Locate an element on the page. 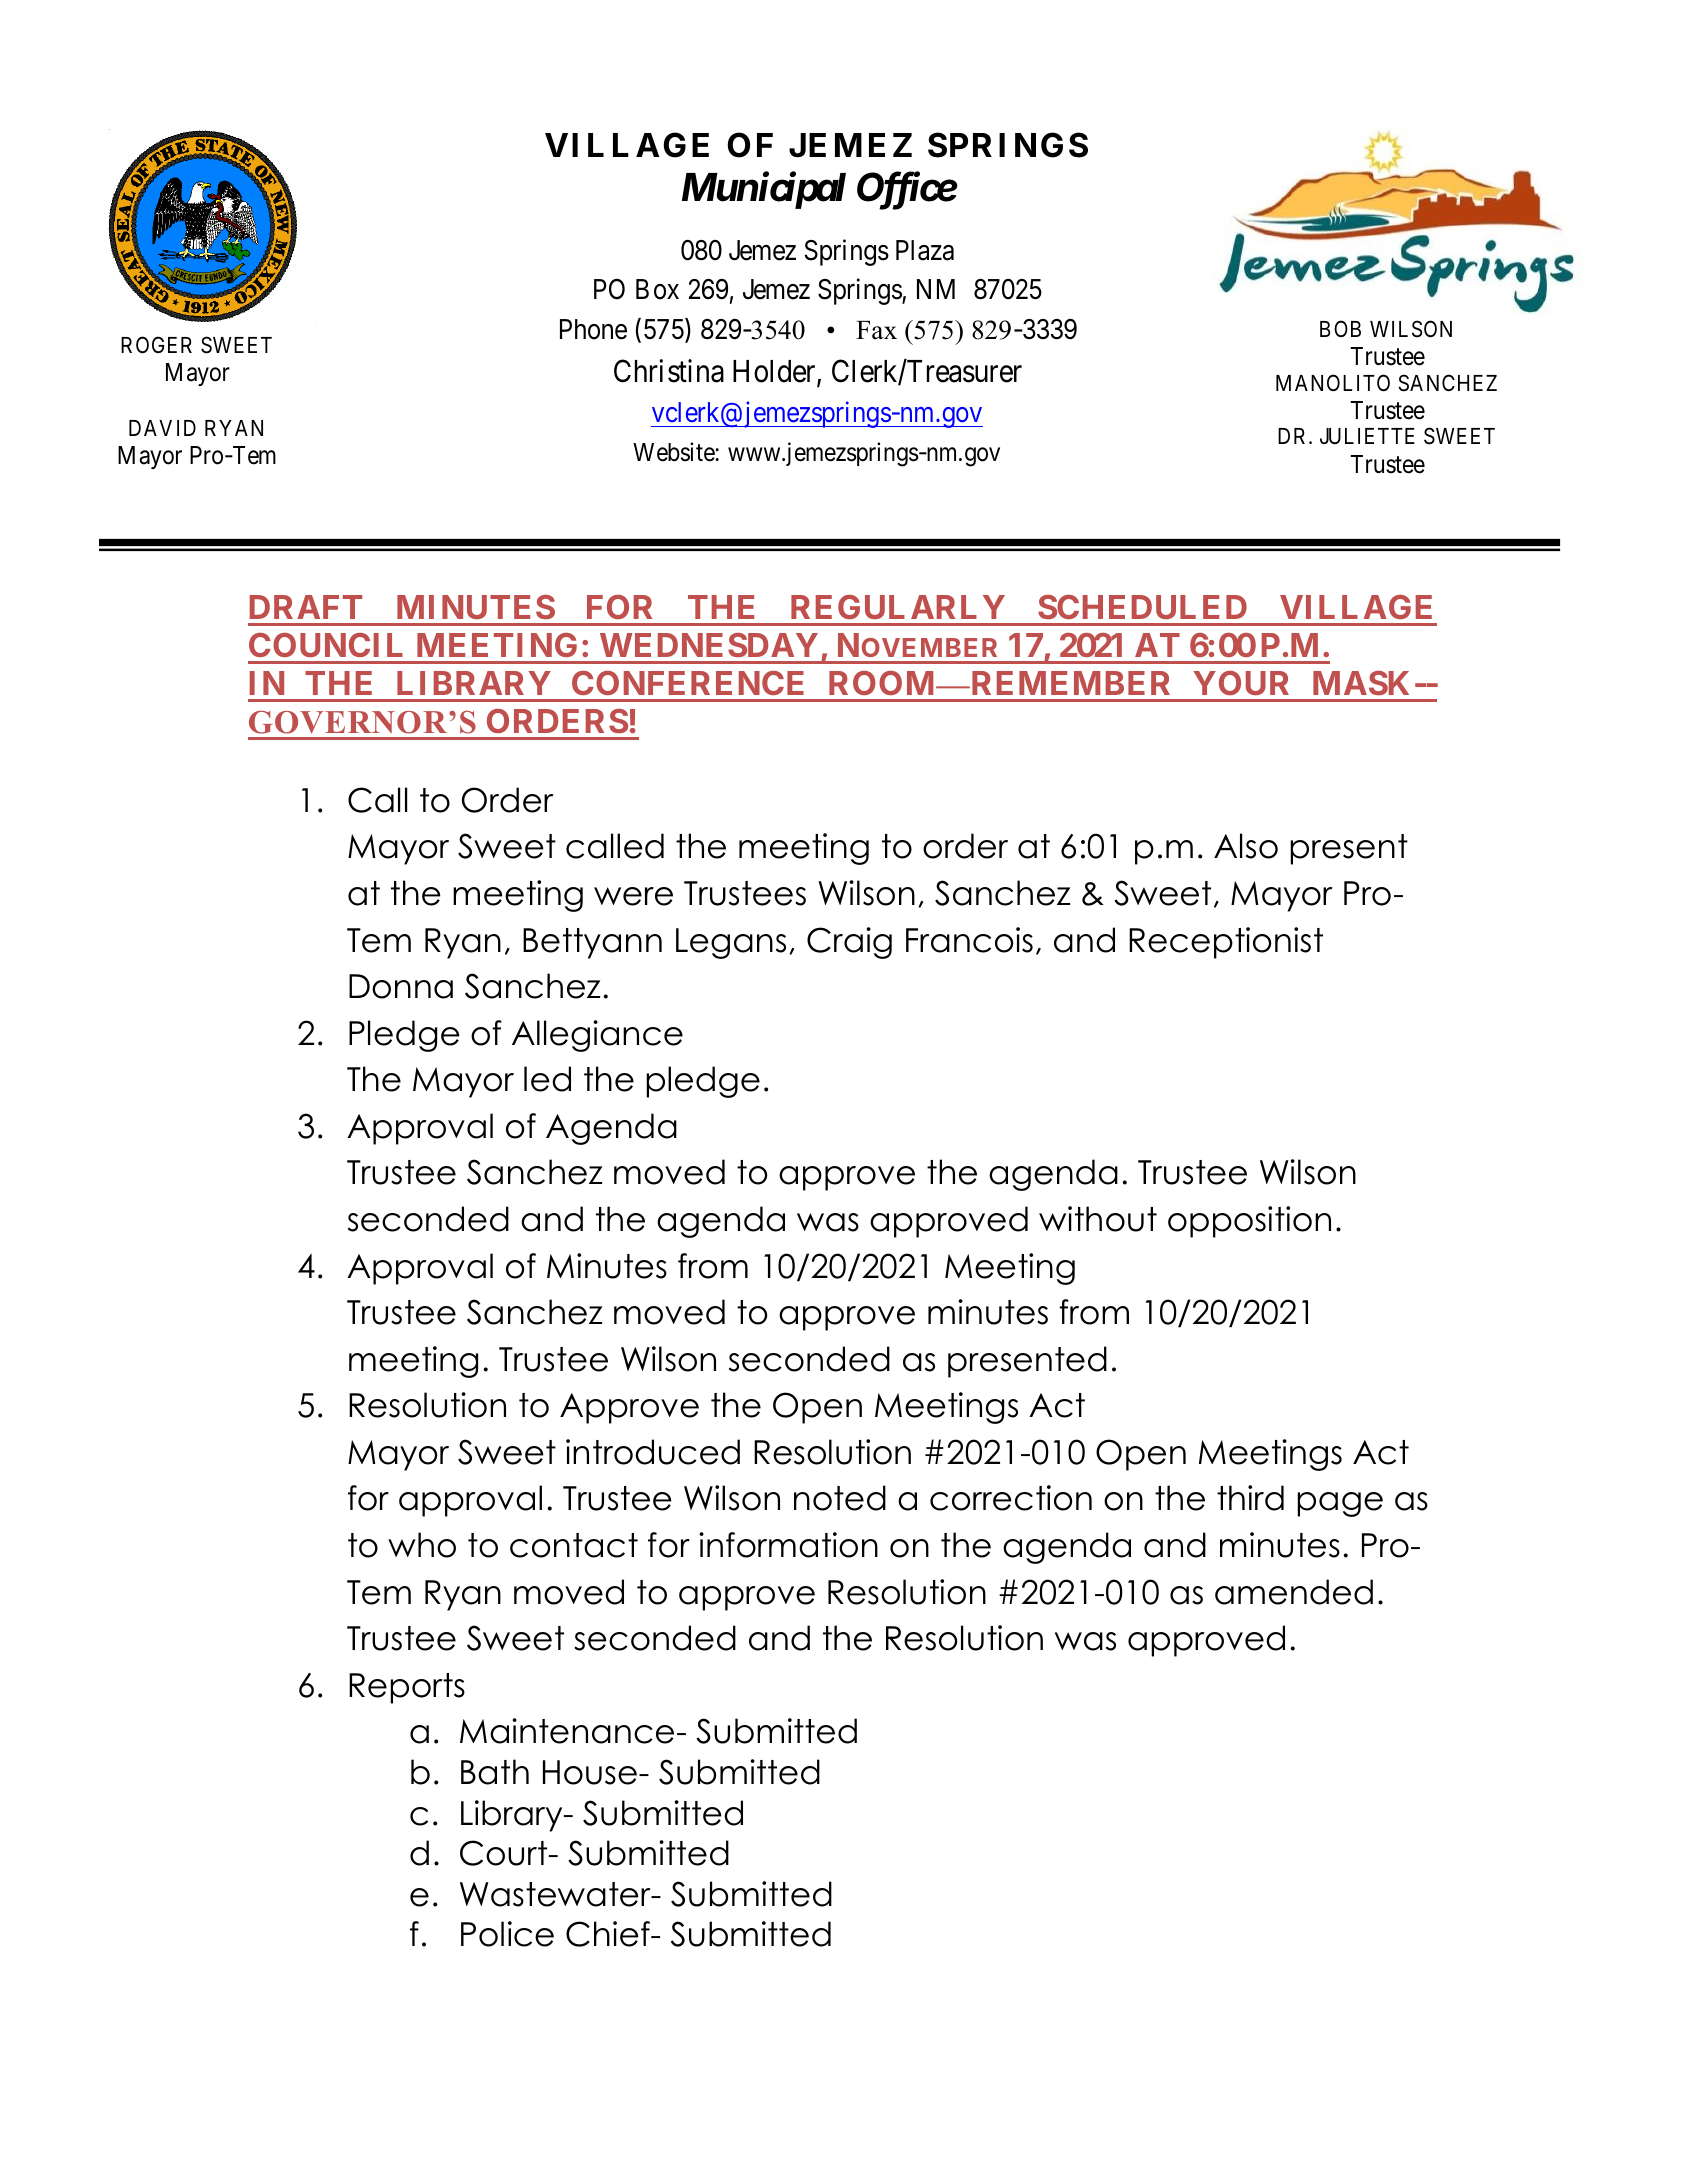  Donna is located at coordinates (401, 986).
